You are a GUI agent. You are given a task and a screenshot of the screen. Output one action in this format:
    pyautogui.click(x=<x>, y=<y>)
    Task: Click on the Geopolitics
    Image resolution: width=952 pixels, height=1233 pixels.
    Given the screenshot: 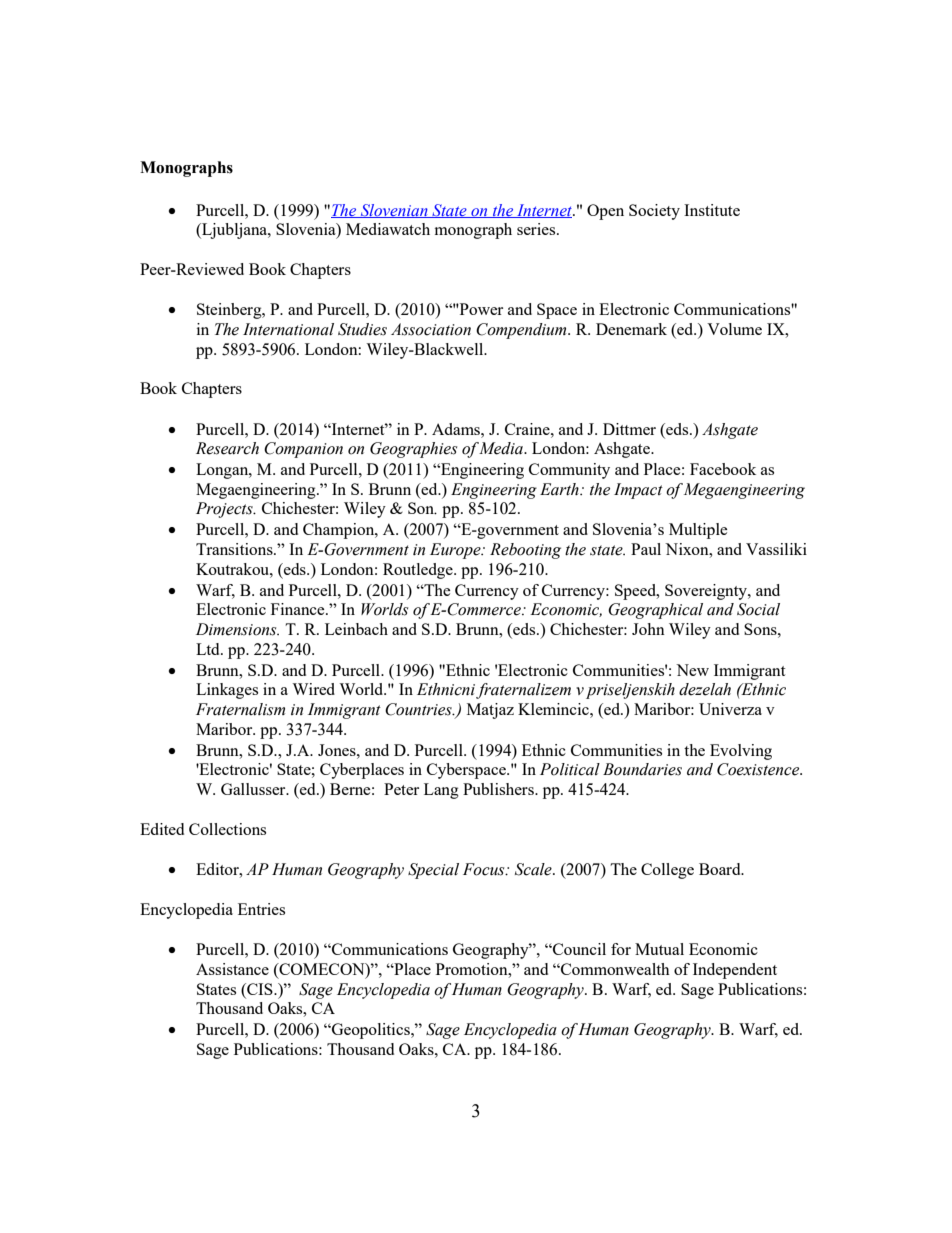 What is the action you would take?
    pyautogui.click(x=371, y=1031)
